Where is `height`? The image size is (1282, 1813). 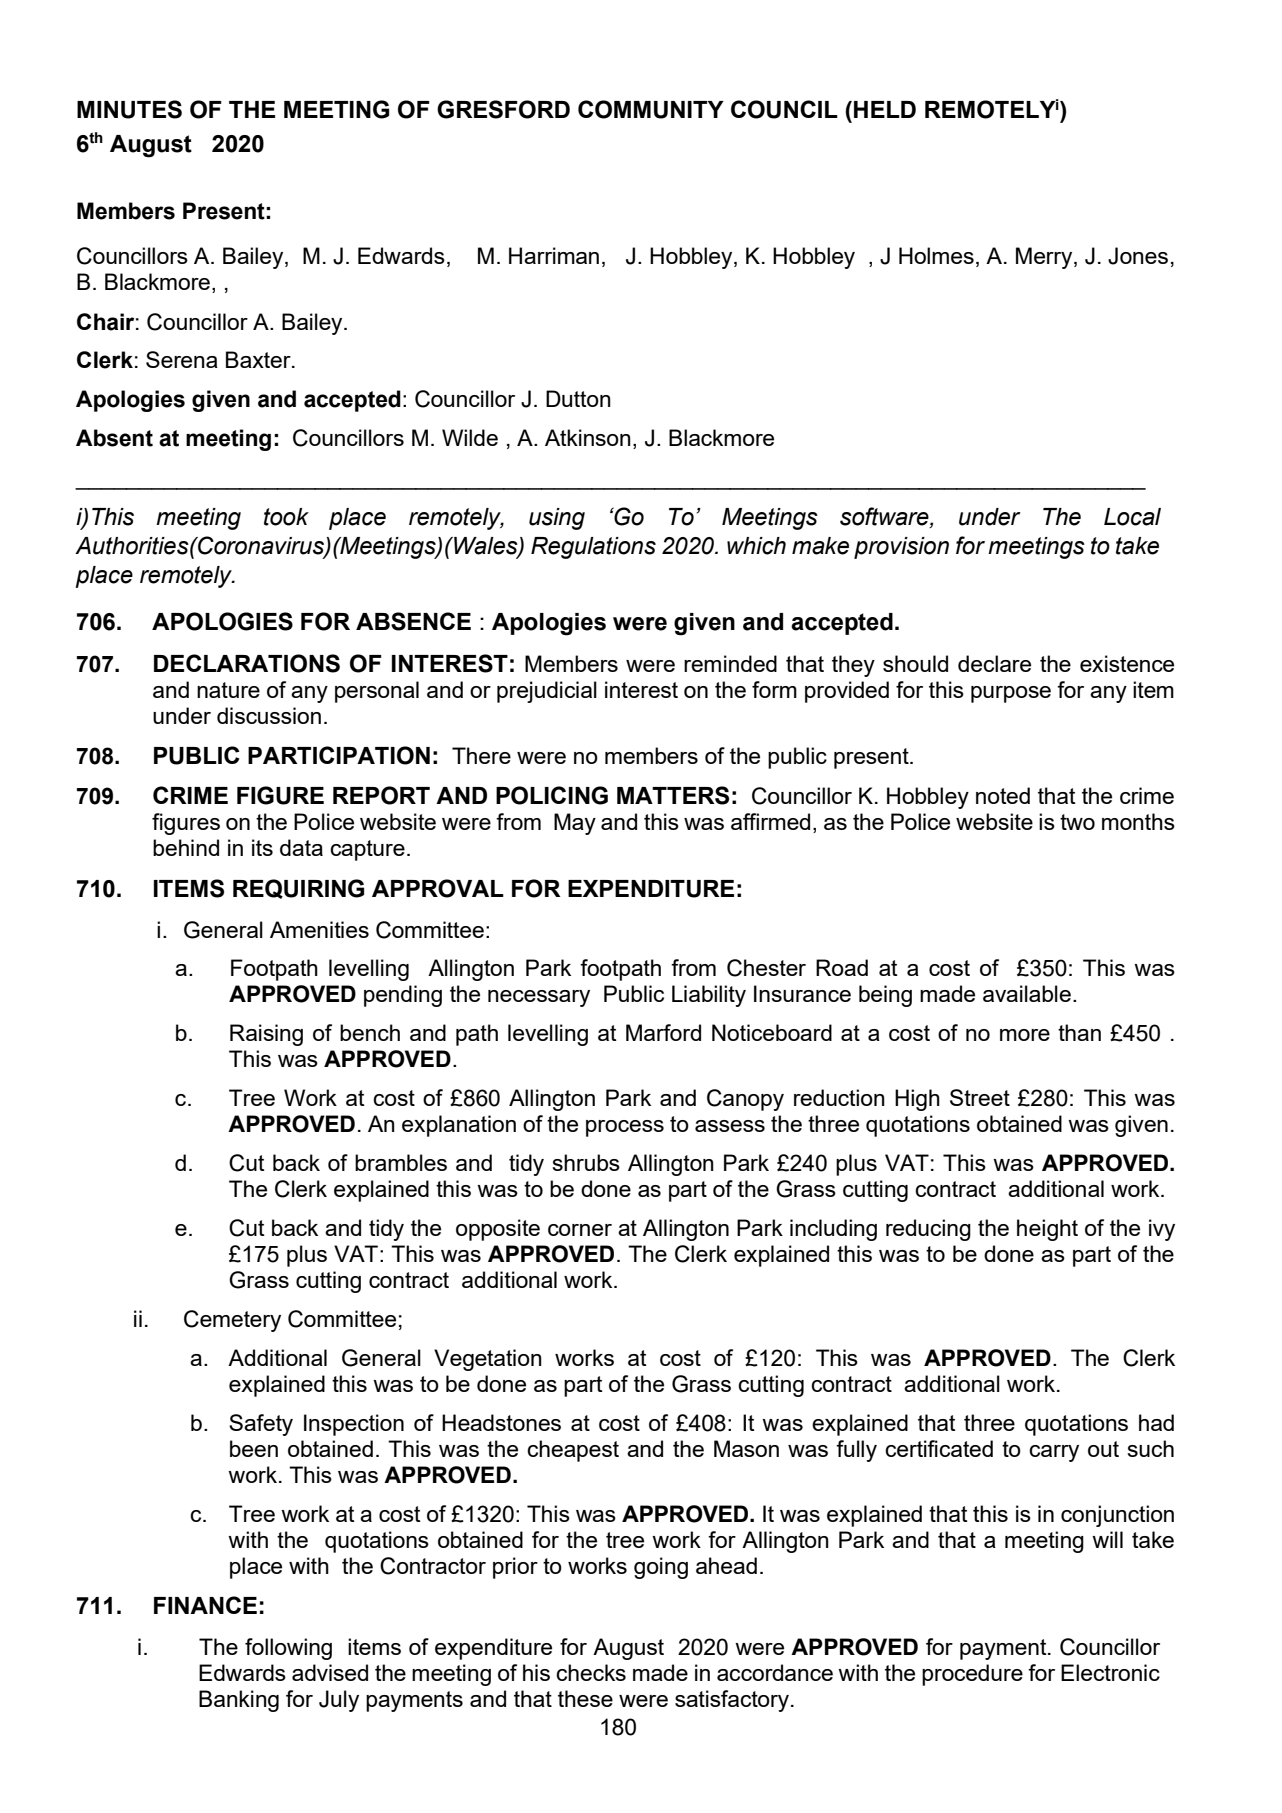 height is located at coordinates (1047, 1230).
